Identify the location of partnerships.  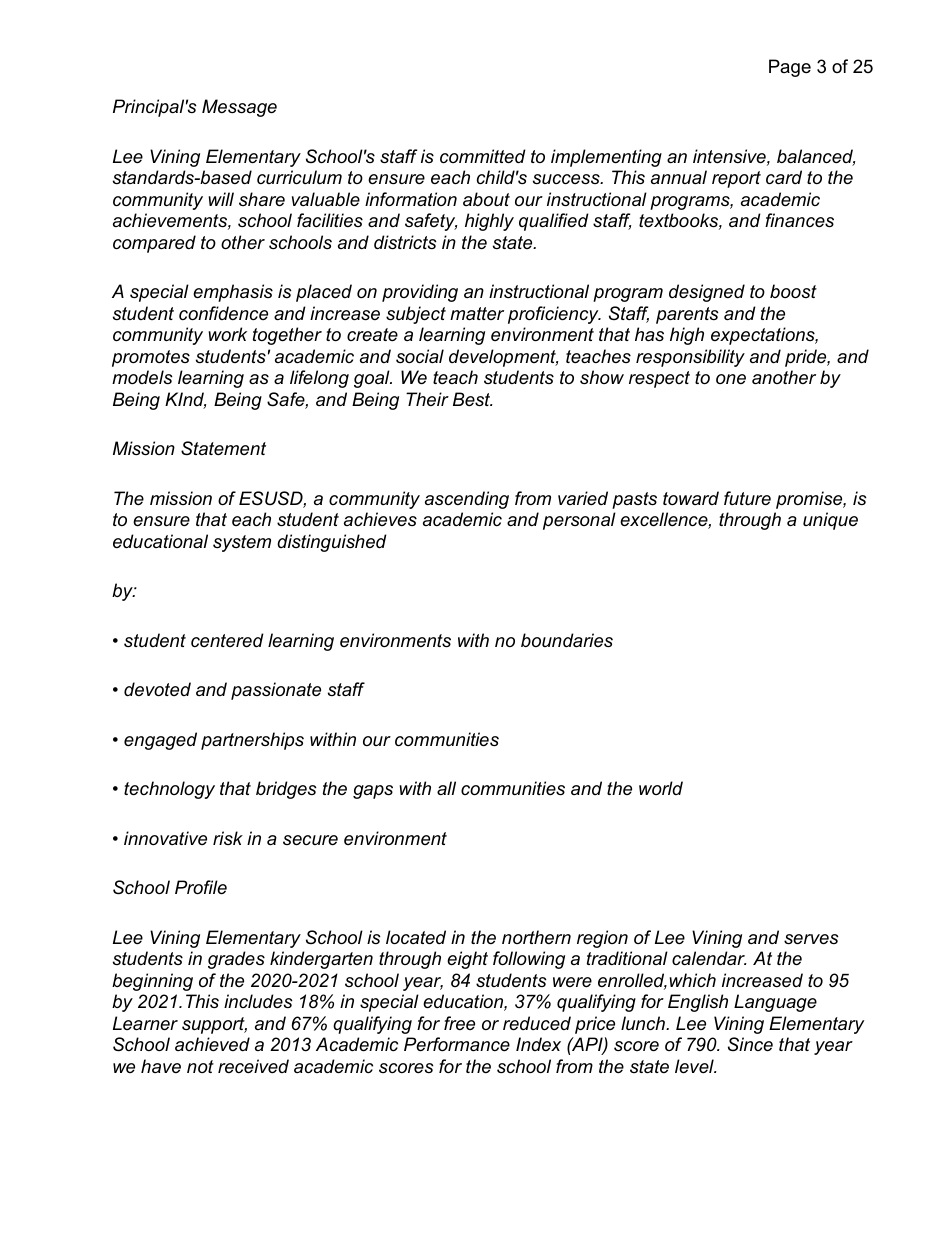
(252, 741).
